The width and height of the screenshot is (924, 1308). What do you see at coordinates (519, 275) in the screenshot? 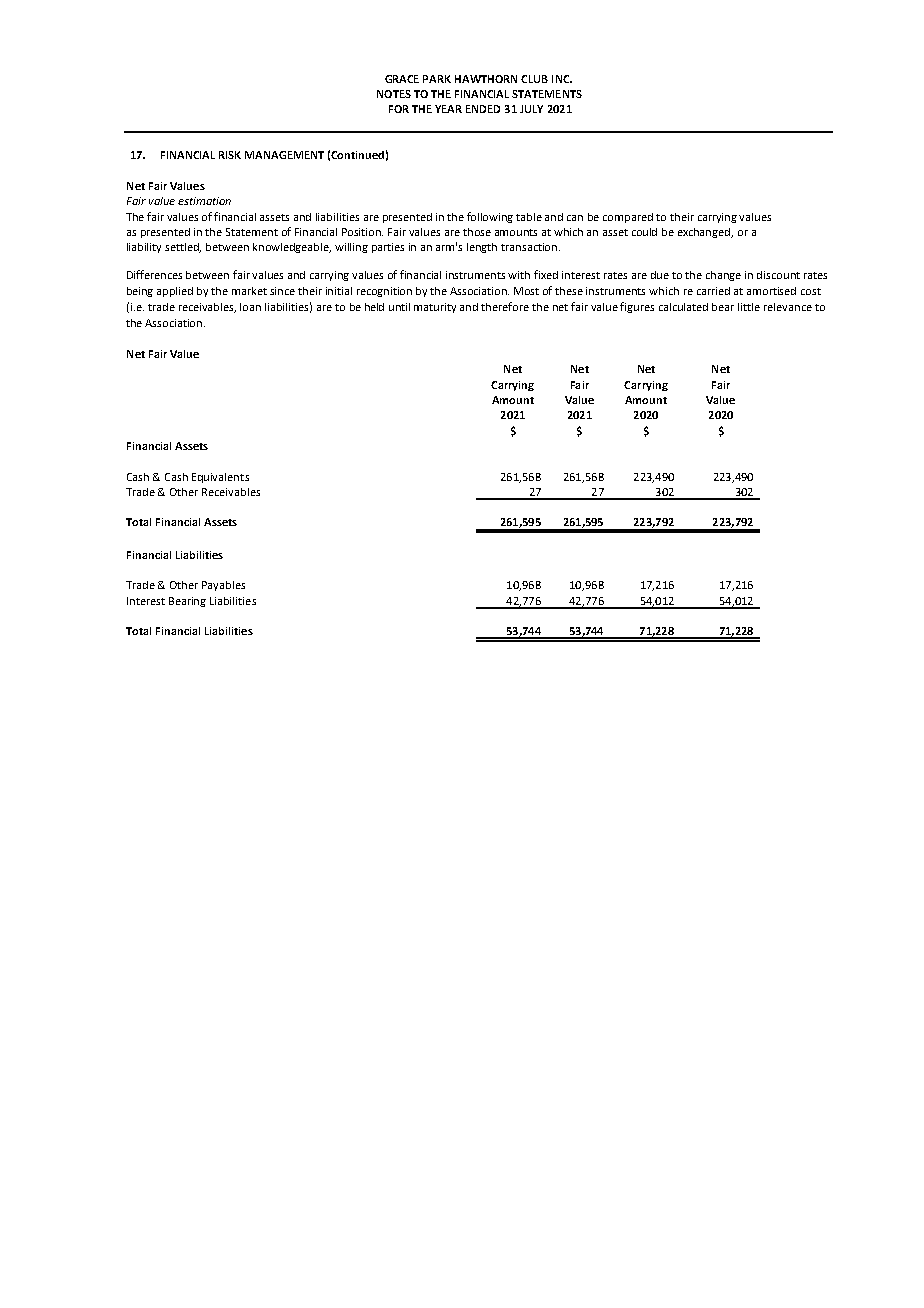
I see `with` at bounding box center [519, 275].
